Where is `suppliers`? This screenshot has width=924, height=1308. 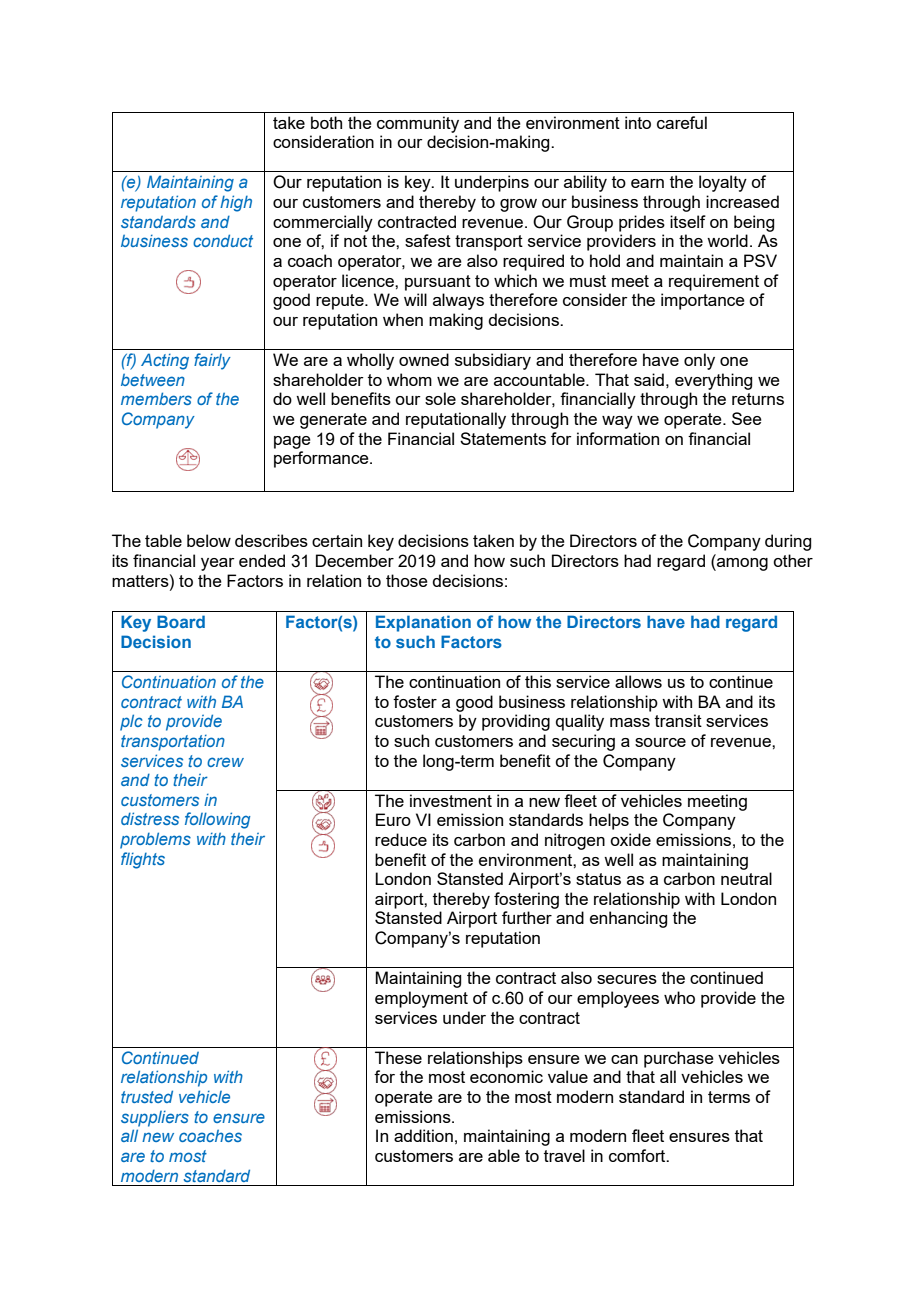
suppliers is located at coordinates (155, 1119).
